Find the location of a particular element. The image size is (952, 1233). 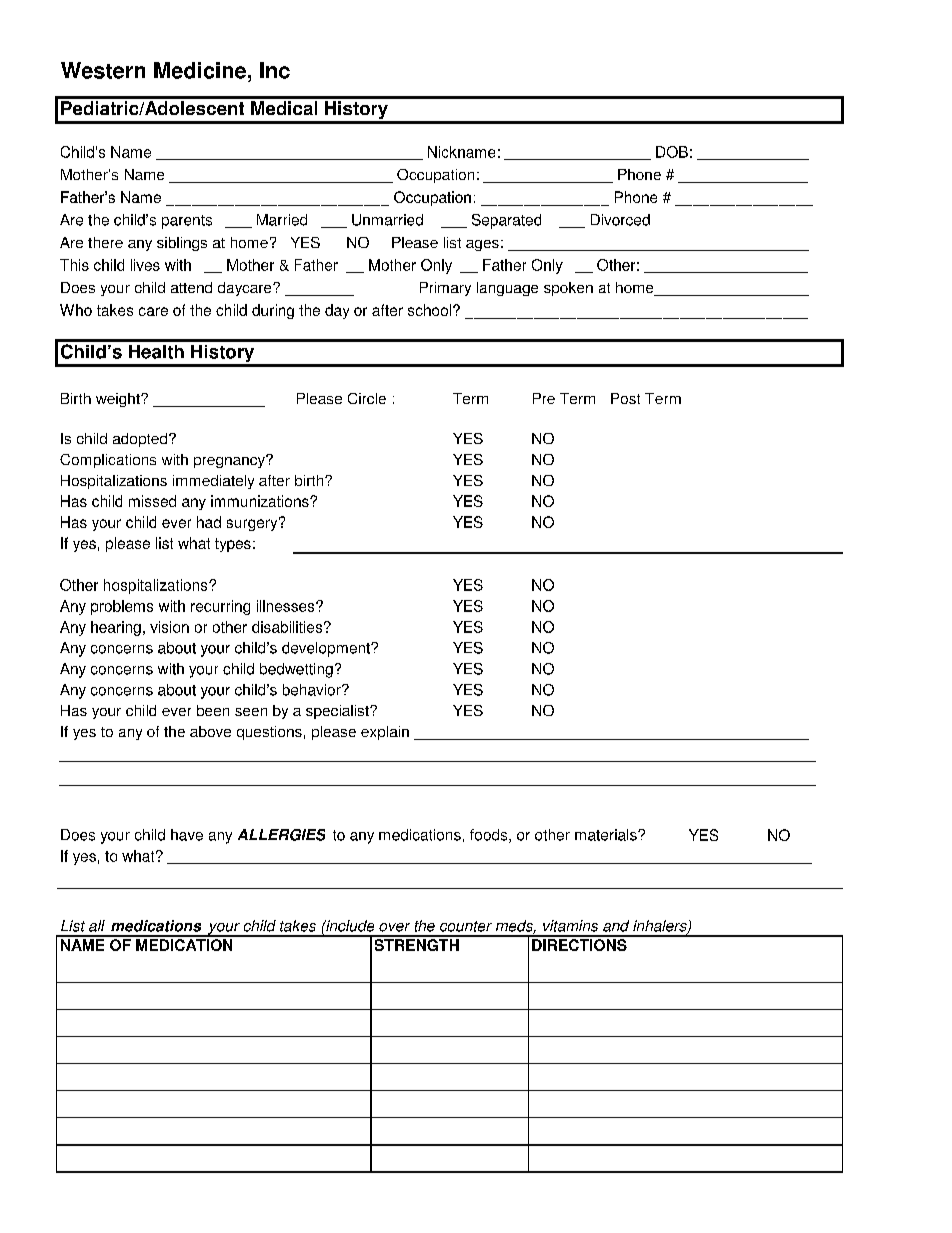

Post is located at coordinates (625, 398).
